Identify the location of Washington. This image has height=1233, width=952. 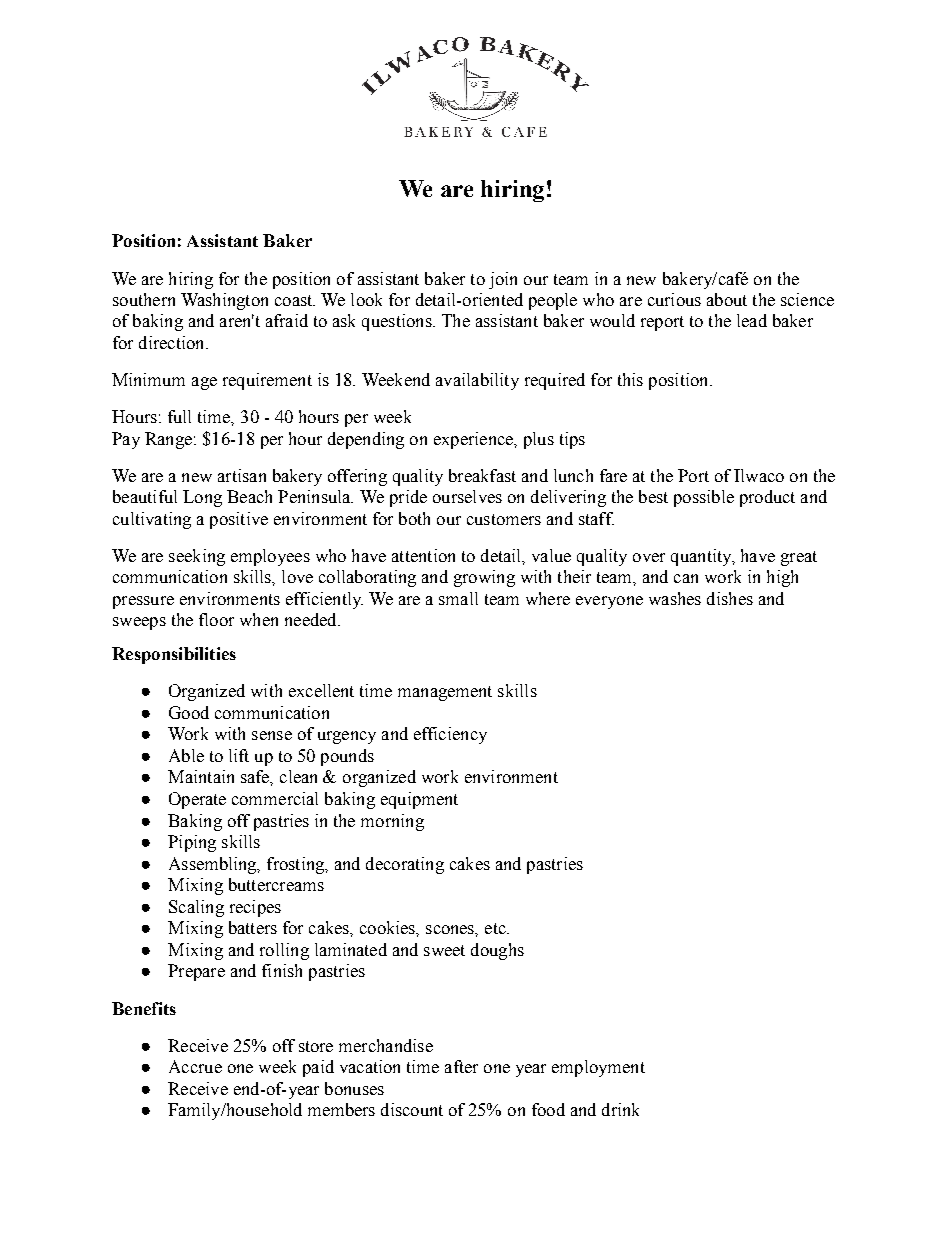
(224, 301).
